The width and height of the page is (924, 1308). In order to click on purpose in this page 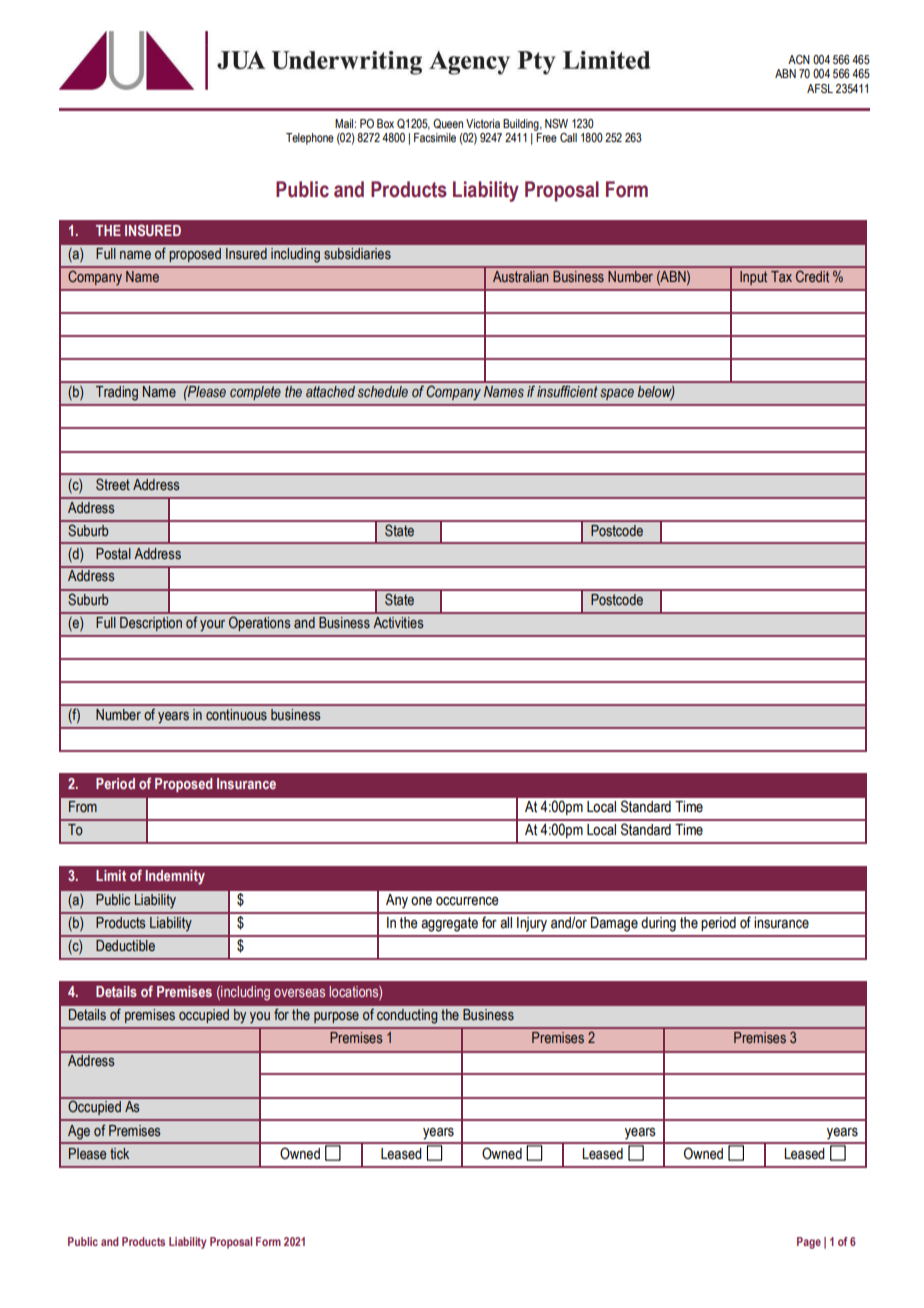, I will do `click(336, 1017)`.
